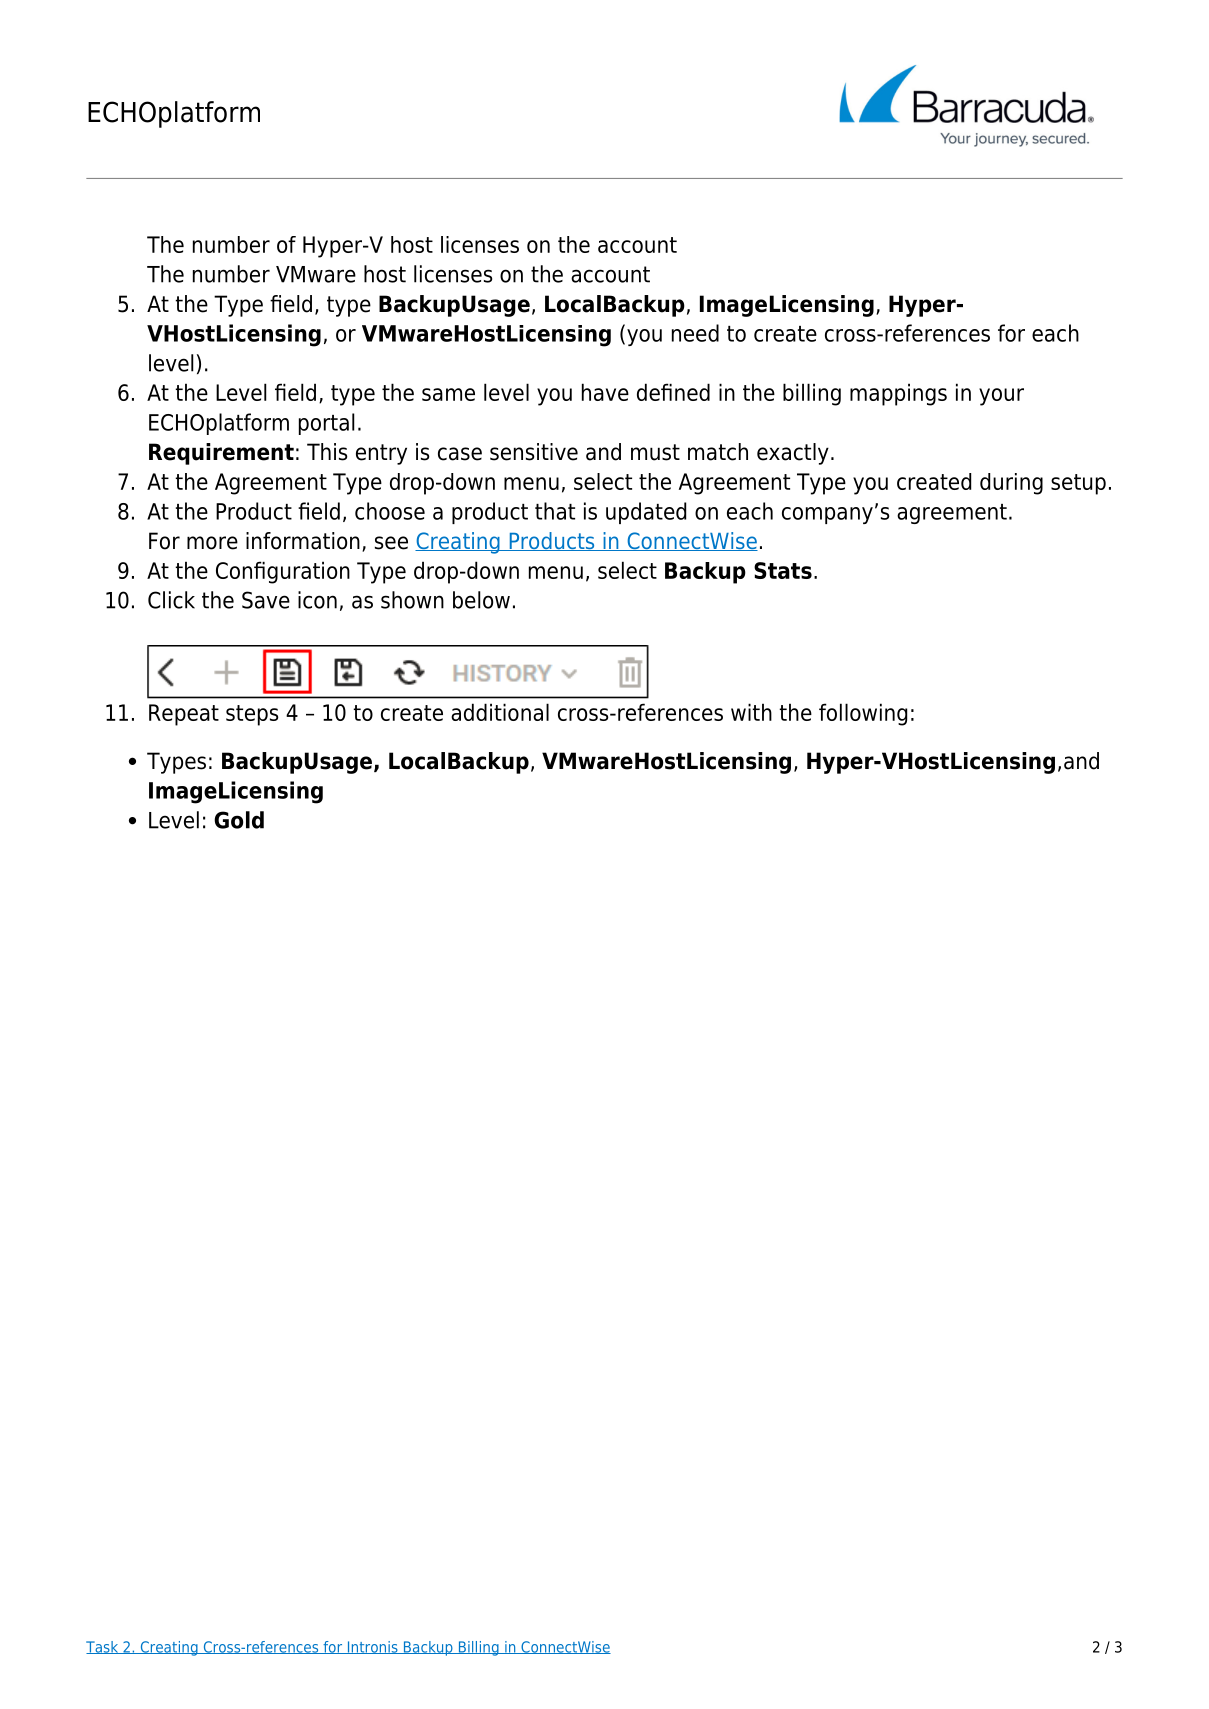 This screenshot has width=1209, height=1709. What do you see at coordinates (1001, 397) in the screenshot?
I see `your` at bounding box center [1001, 397].
